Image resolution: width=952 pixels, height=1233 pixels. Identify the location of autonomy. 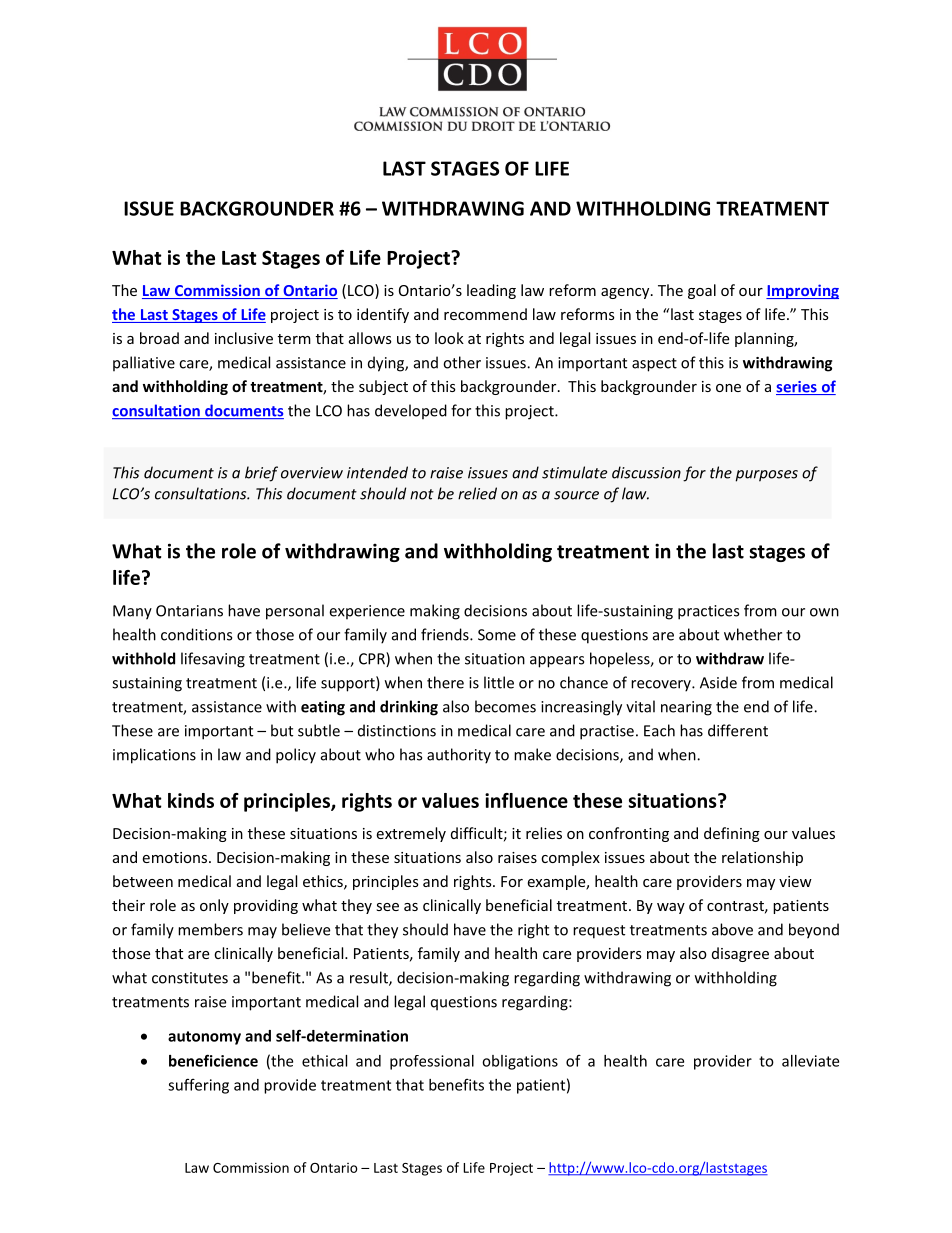
(204, 1038).
